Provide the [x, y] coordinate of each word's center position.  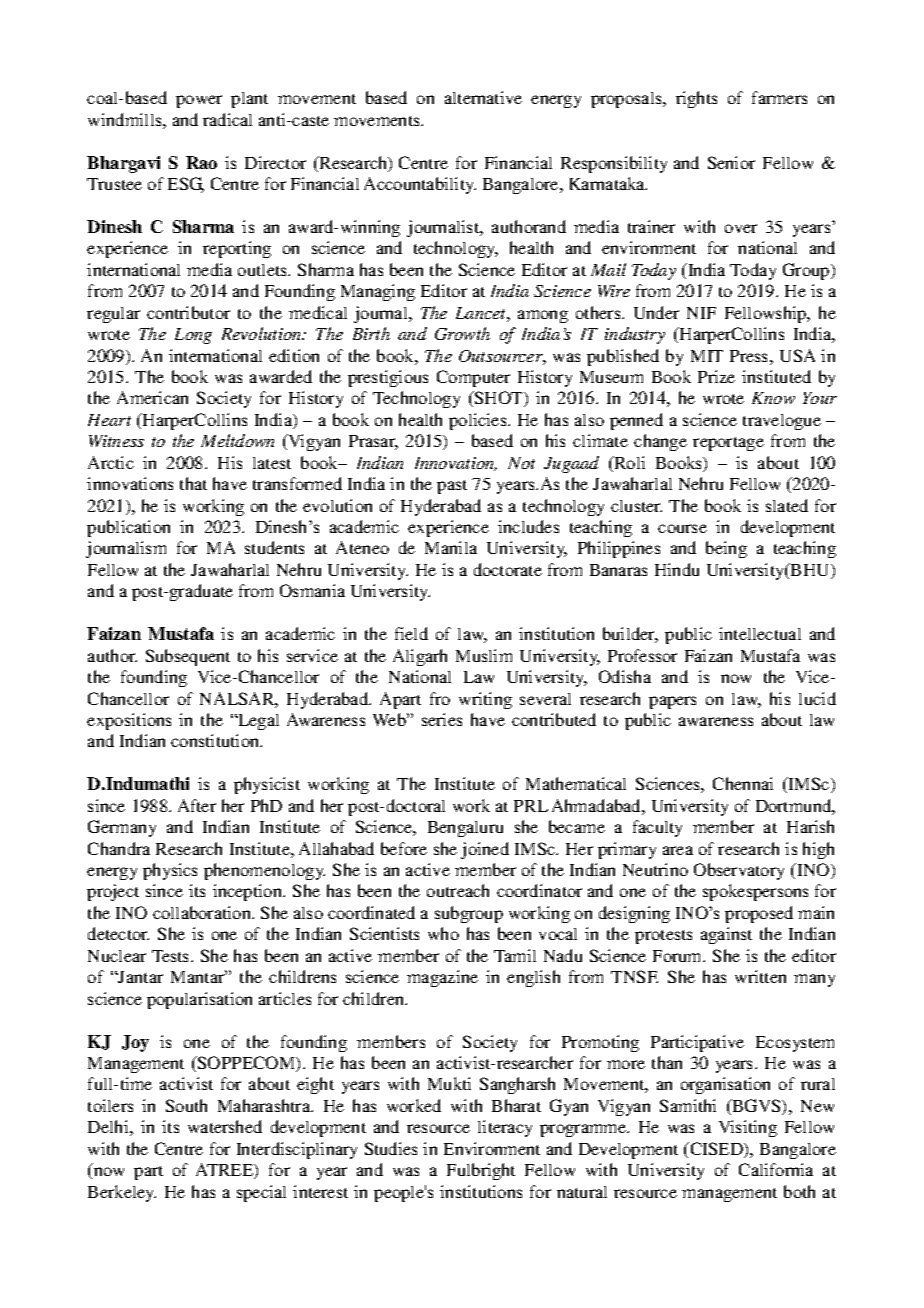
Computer [473, 378]
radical [227, 119]
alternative [483, 97]
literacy [505, 1128]
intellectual [760, 633]
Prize [716, 376]
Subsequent [188, 657]
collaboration [203, 912]
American [152, 397]
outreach [458, 890]
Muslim [484, 655]
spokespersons [755, 892]
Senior [731, 162]
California [776, 1169]
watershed [225, 1126]
